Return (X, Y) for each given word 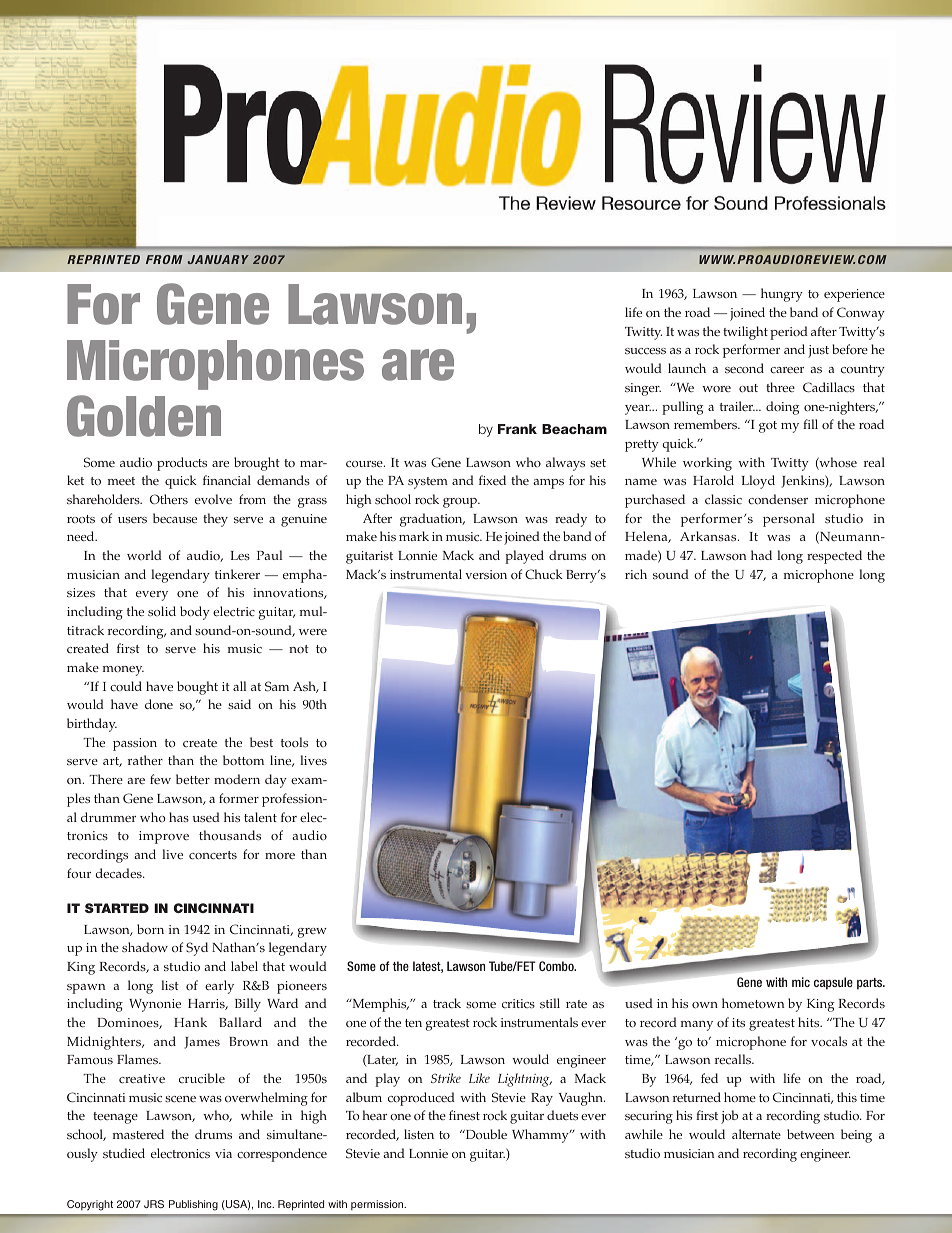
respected (834, 557)
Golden (144, 416)
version (486, 574)
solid (162, 611)
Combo (557, 966)
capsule (833, 983)
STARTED (117, 908)
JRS (154, 1204)
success (645, 351)
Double (485, 1134)
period (789, 333)
